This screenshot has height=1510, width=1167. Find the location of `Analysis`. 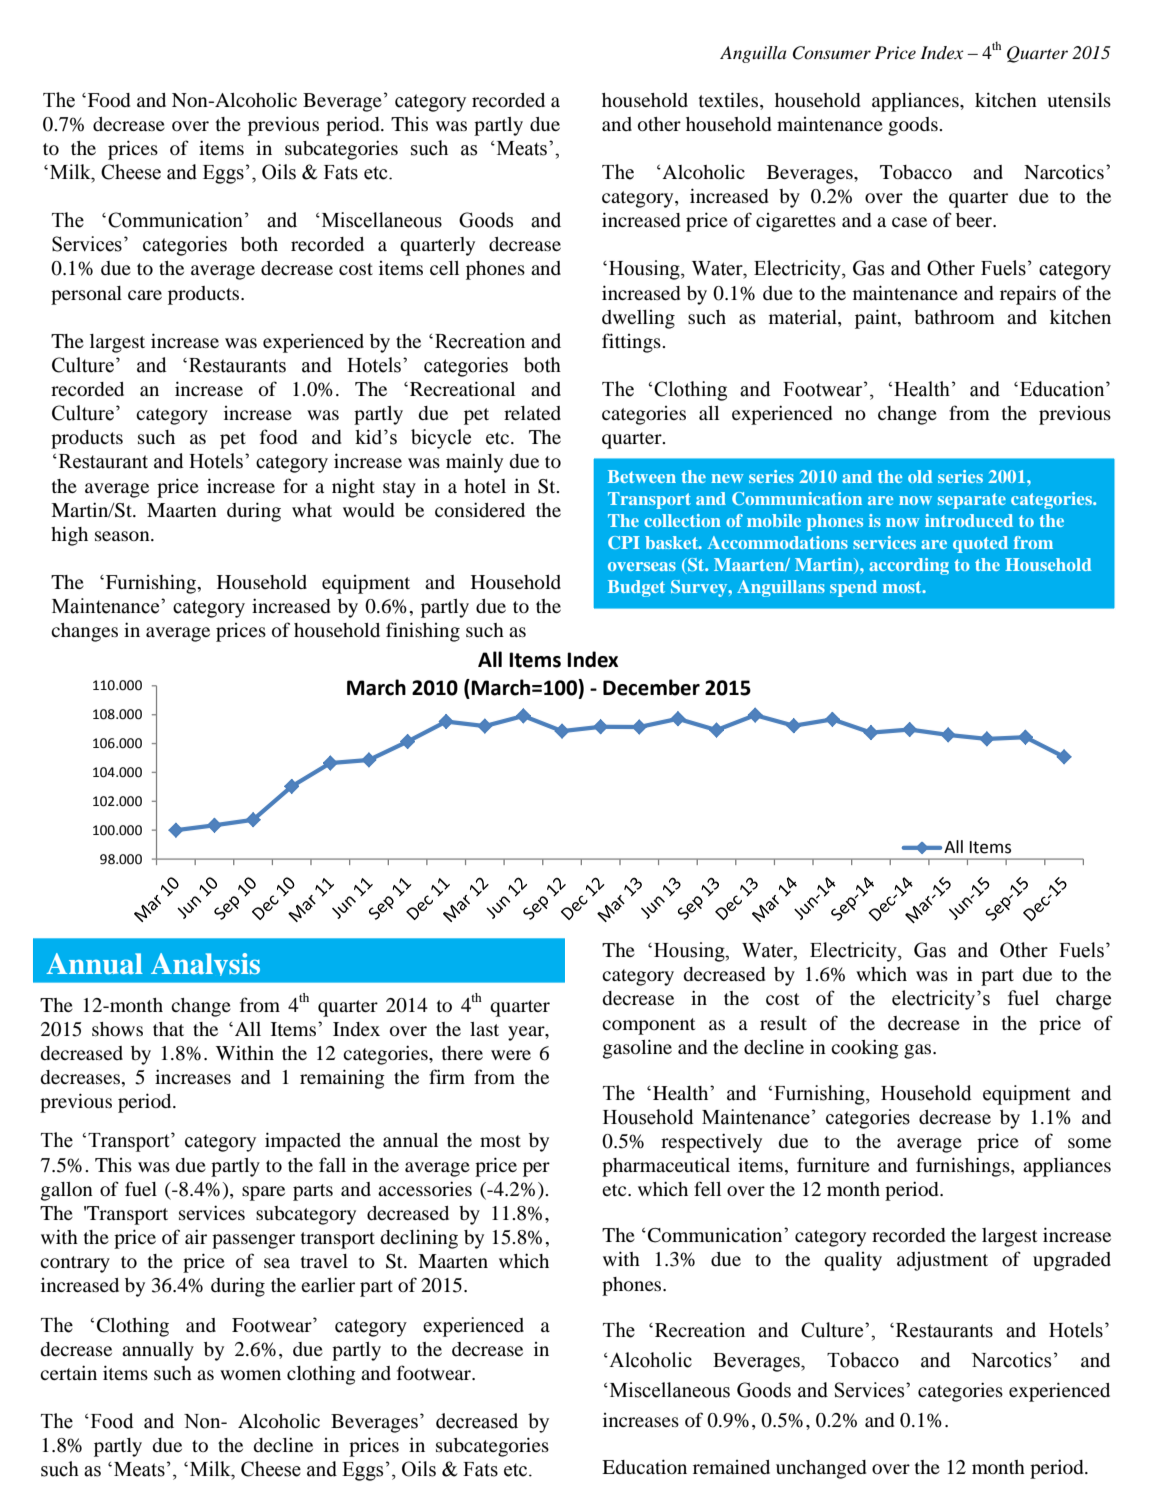

Analysis is located at coordinates (205, 964).
